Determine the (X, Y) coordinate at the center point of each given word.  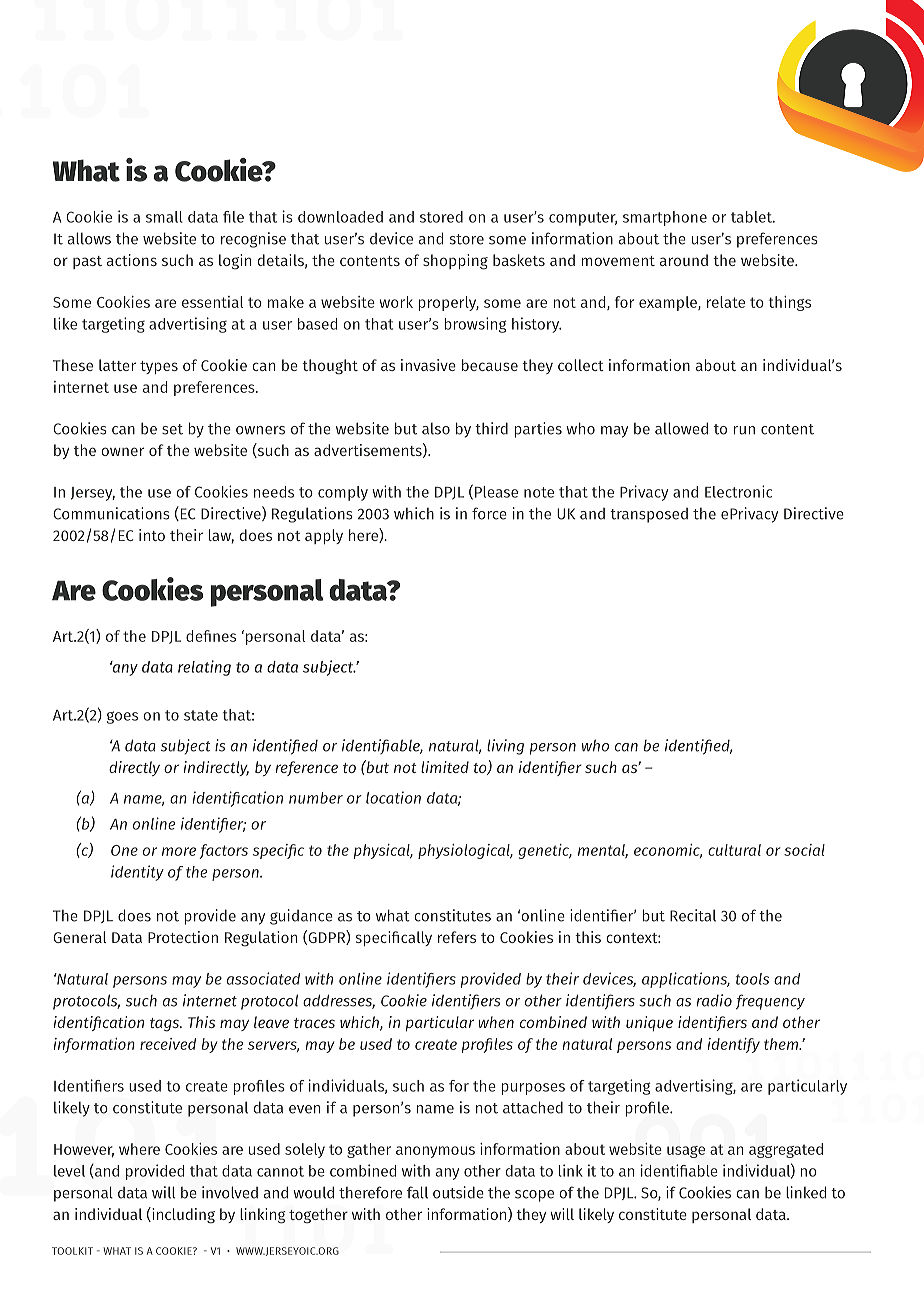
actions (132, 260)
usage (686, 1152)
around (684, 260)
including (182, 1215)
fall (417, 1192)
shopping (455, 262)
